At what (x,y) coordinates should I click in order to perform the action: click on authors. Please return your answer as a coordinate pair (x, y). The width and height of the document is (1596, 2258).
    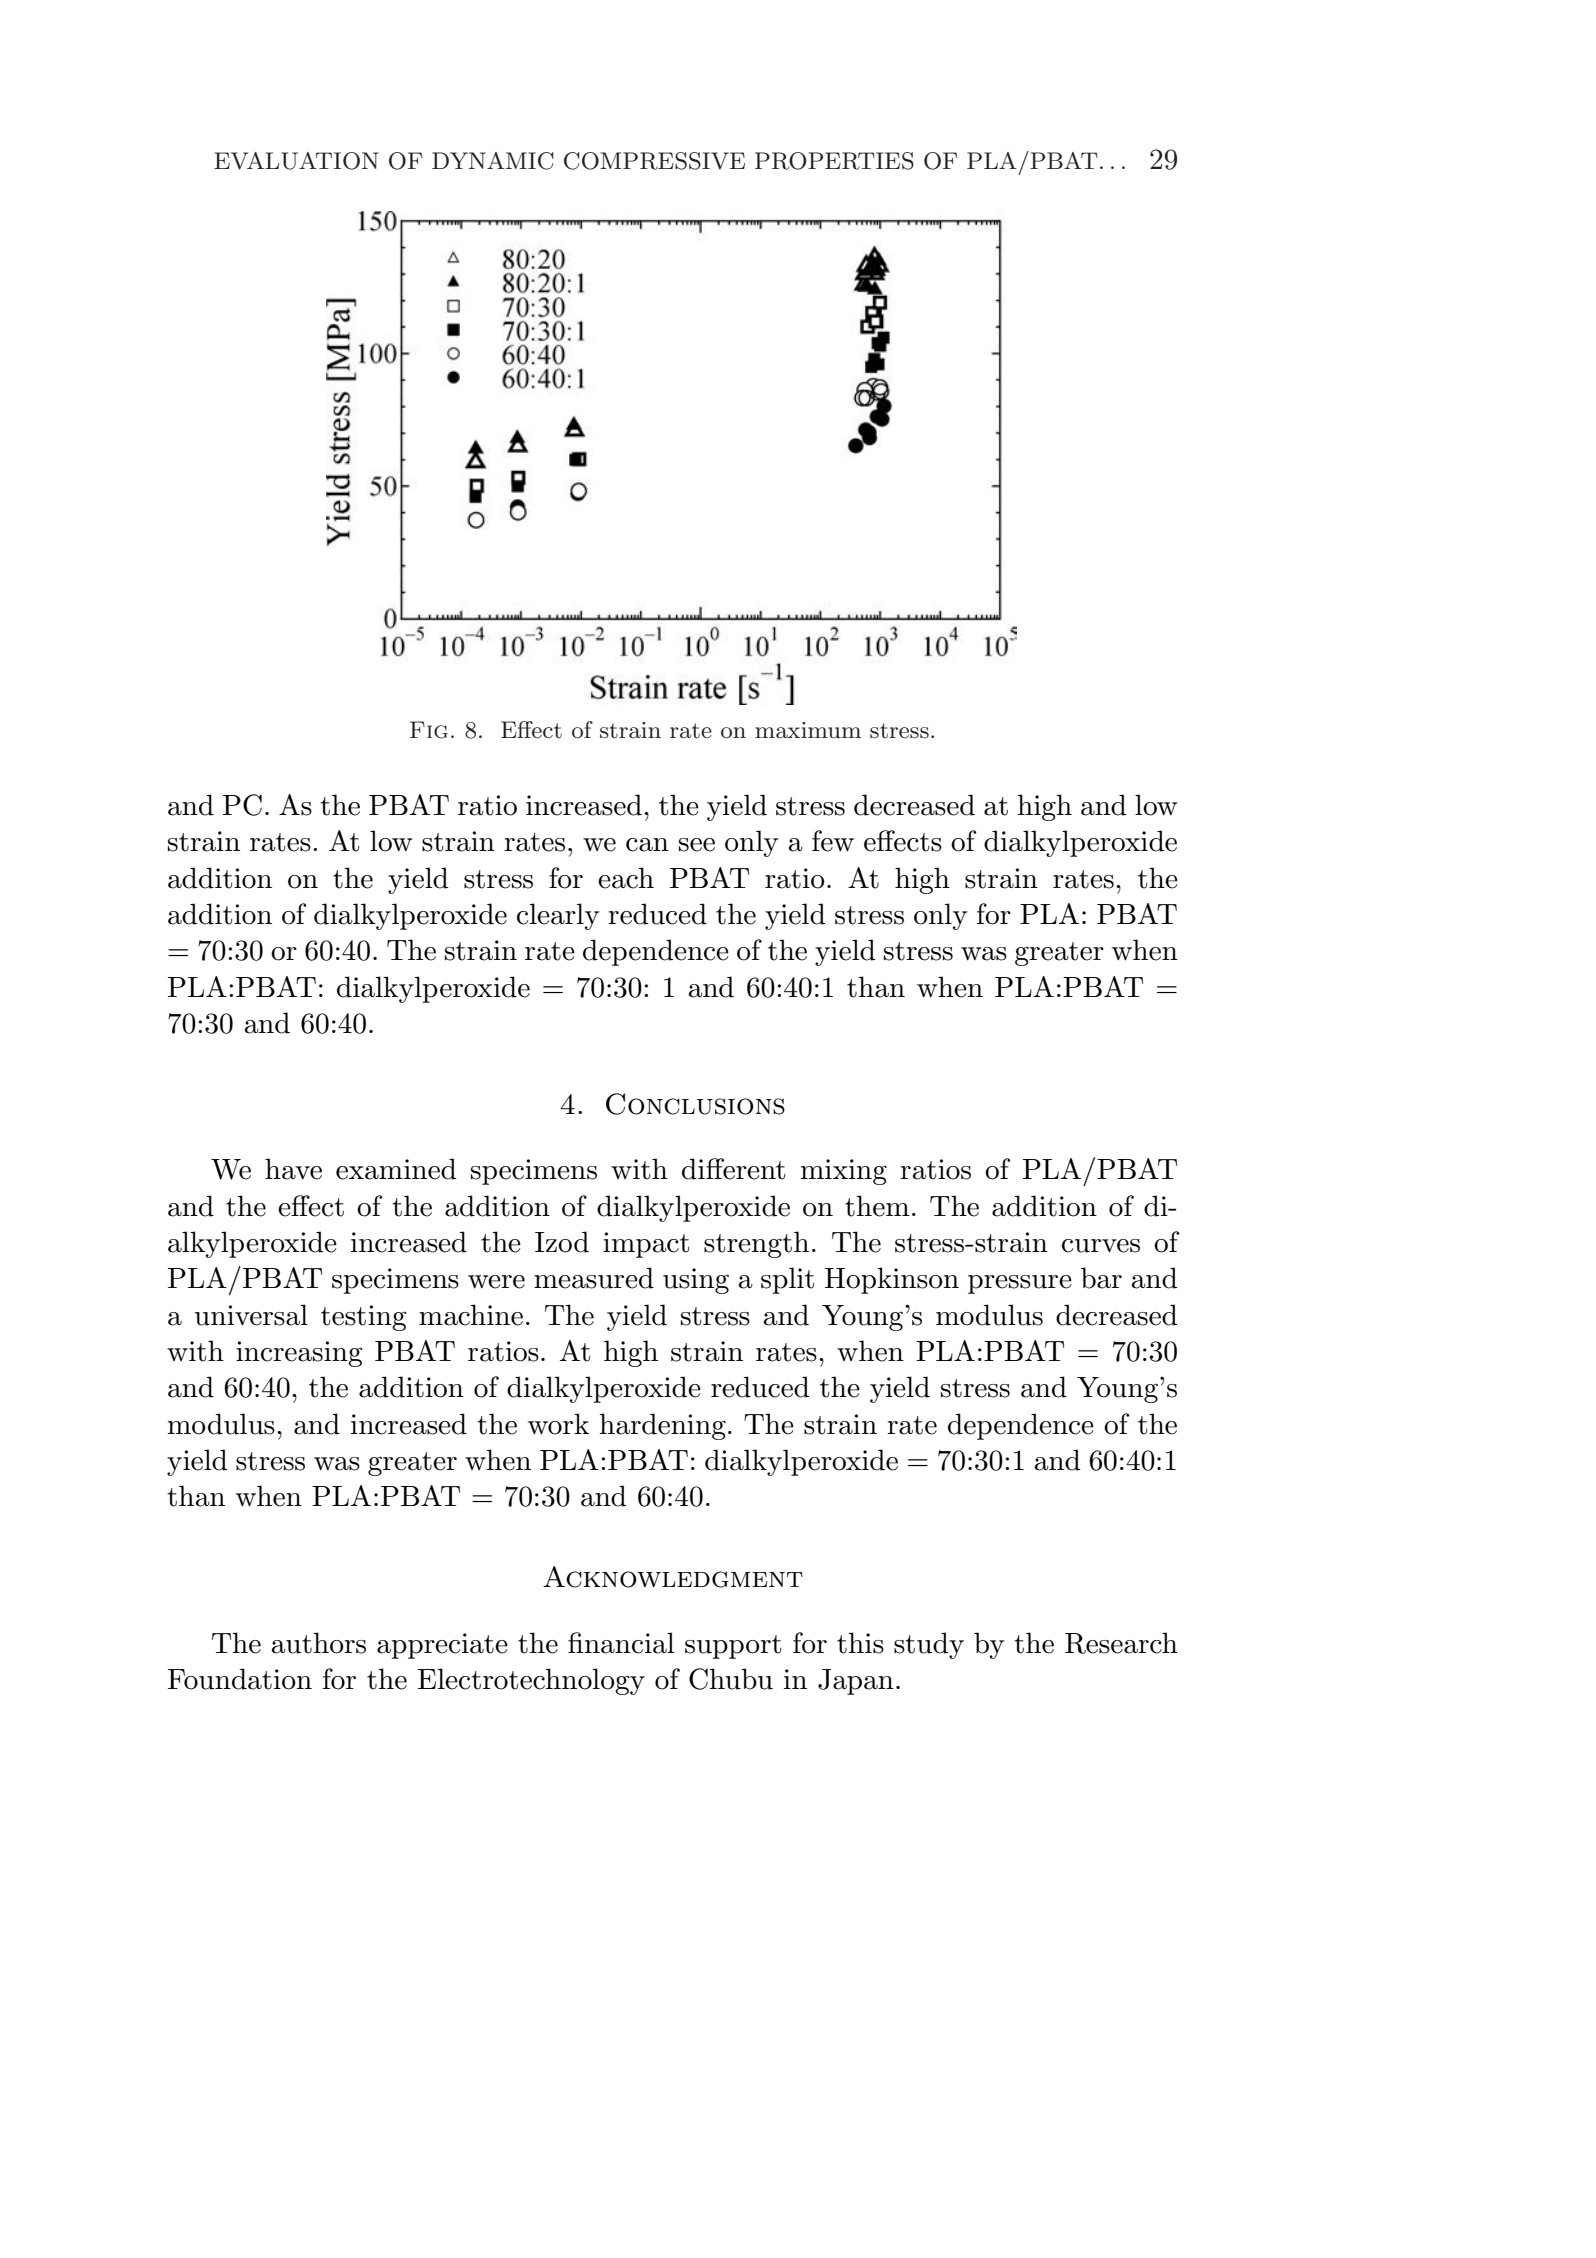
    Looking at the image, I should click on (319, 1643).
